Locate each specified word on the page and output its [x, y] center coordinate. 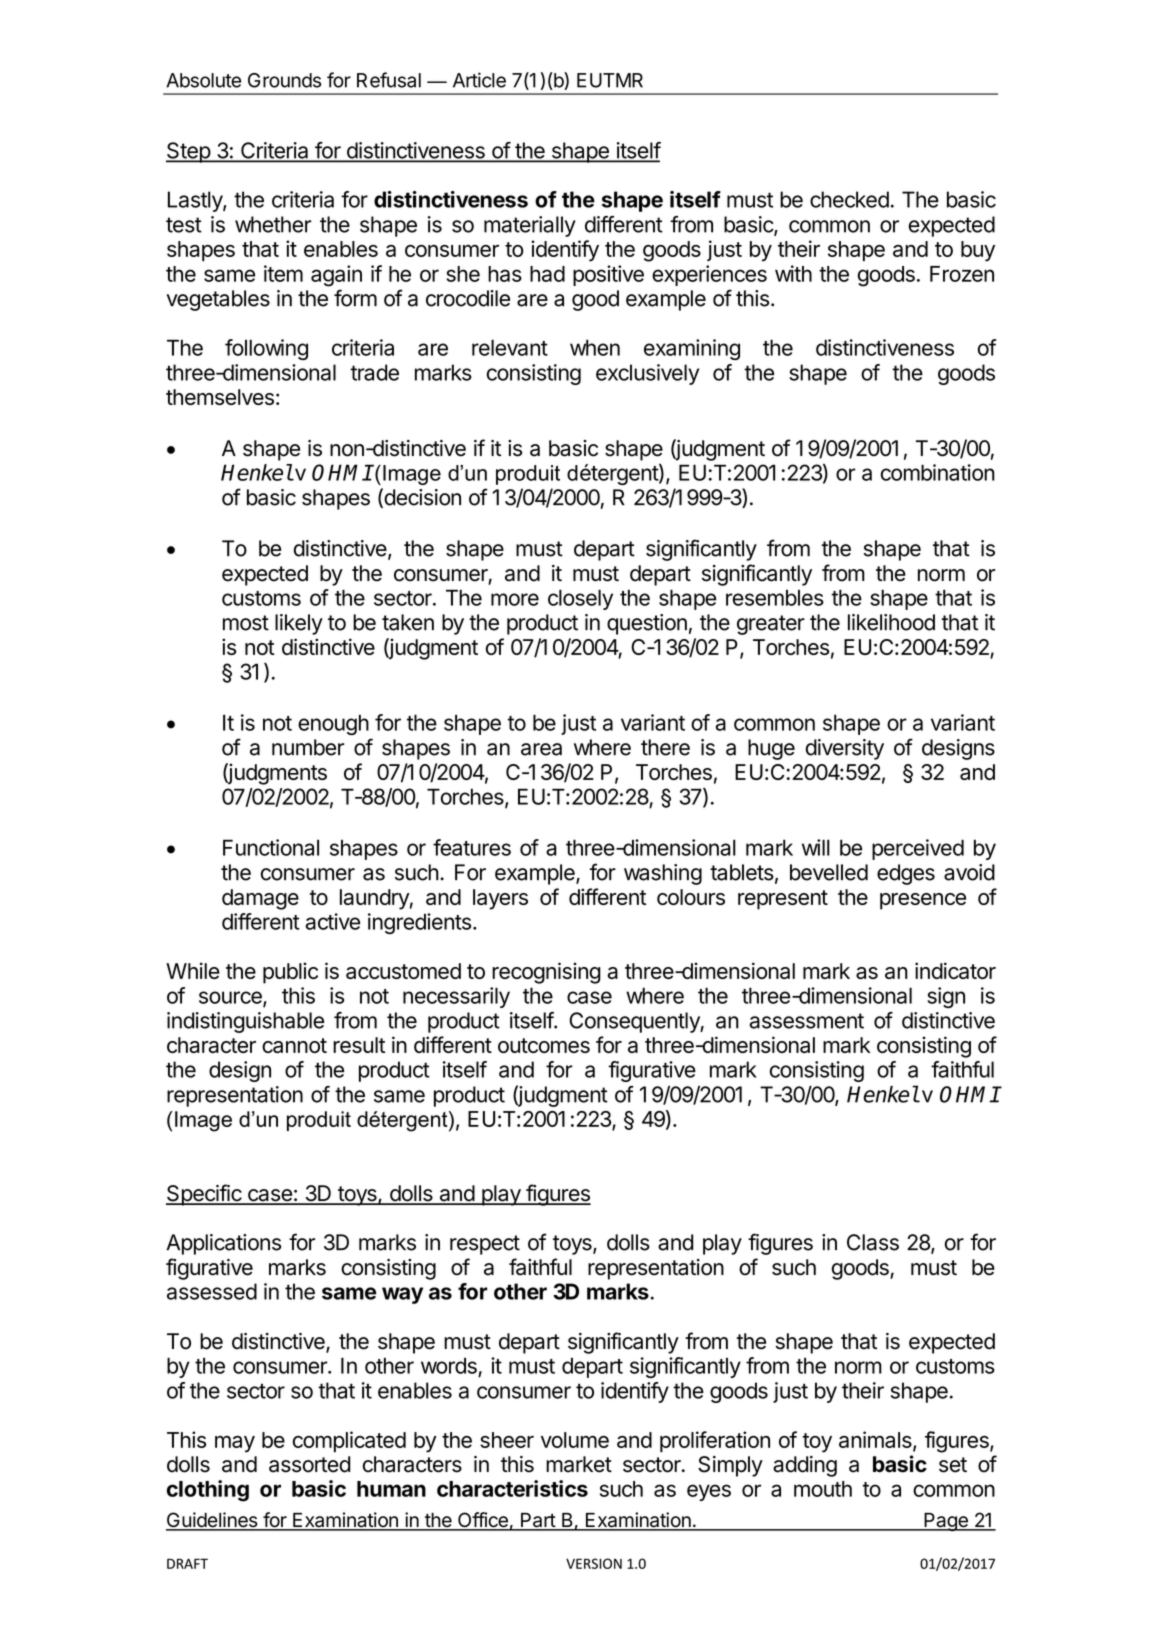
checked [849, 199]
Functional [271, 847]
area [541, 749]
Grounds [284, 80]
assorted [309, 1464]
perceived [918, 849]
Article [479, 80]
